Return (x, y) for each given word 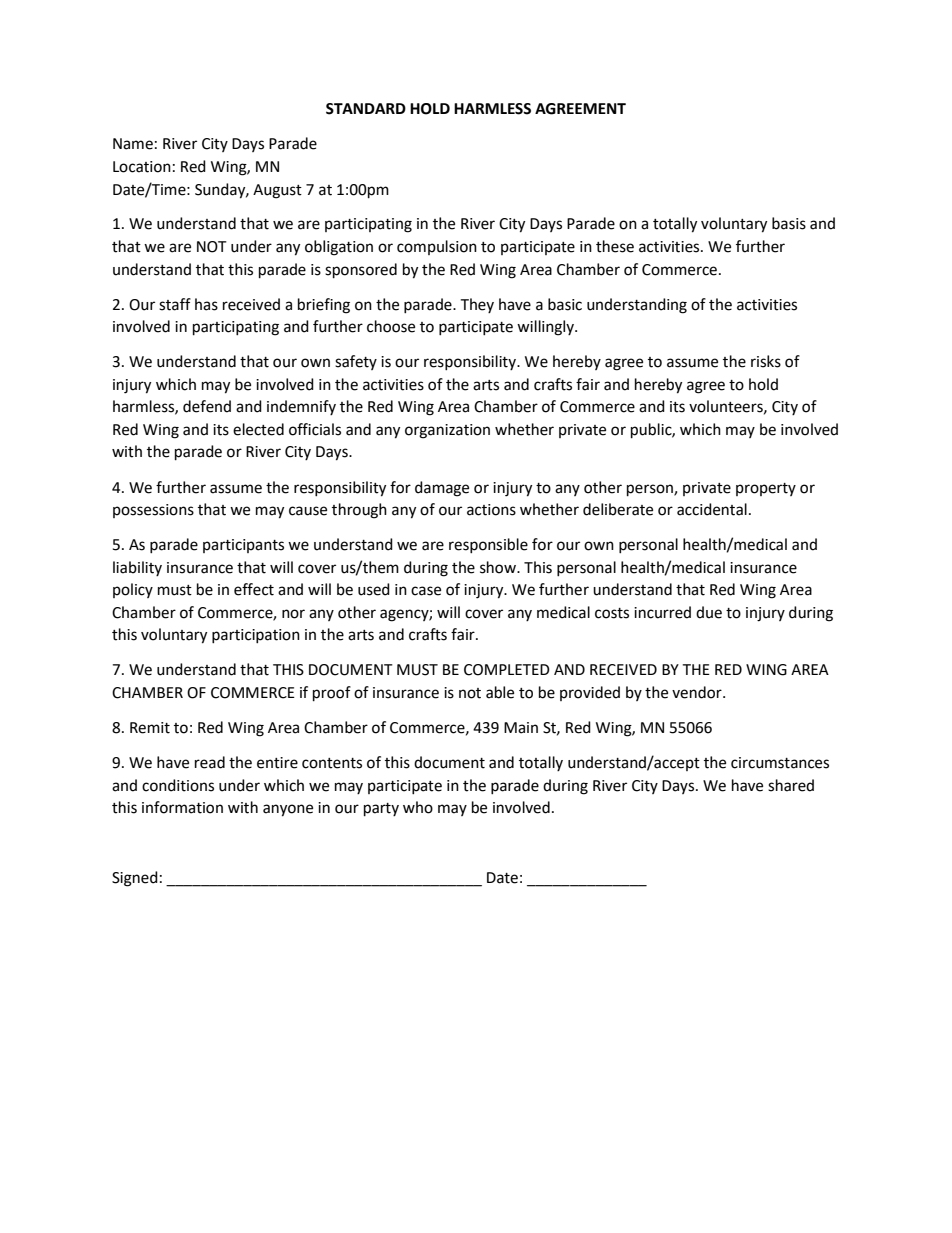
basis (789, 223)
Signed (135, 879)
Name (133, 144)
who (418, 807)
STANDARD (366, 109)
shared (791, 785)
